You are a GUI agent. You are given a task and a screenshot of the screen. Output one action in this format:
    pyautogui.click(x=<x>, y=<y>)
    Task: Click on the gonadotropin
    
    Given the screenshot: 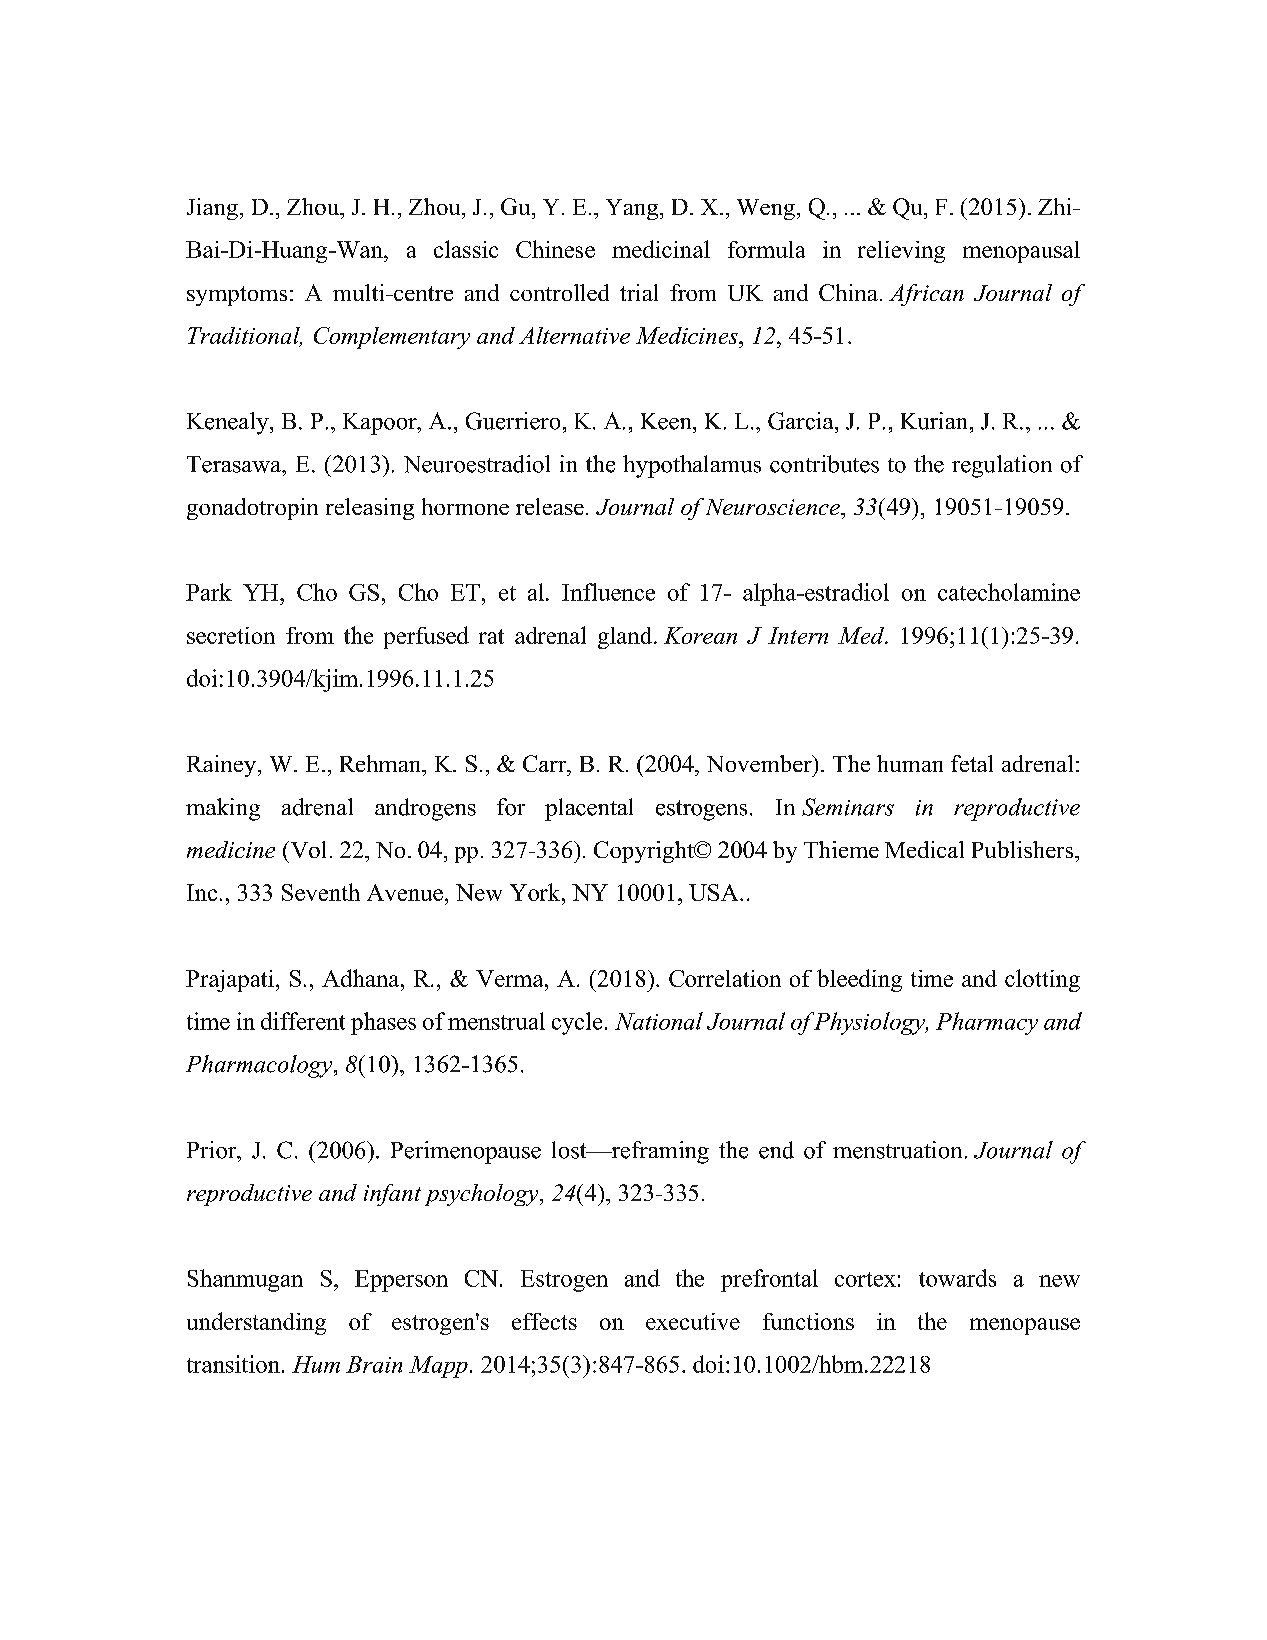 What is the action you would take?
    pyautogui.click(x=252, y=509)
